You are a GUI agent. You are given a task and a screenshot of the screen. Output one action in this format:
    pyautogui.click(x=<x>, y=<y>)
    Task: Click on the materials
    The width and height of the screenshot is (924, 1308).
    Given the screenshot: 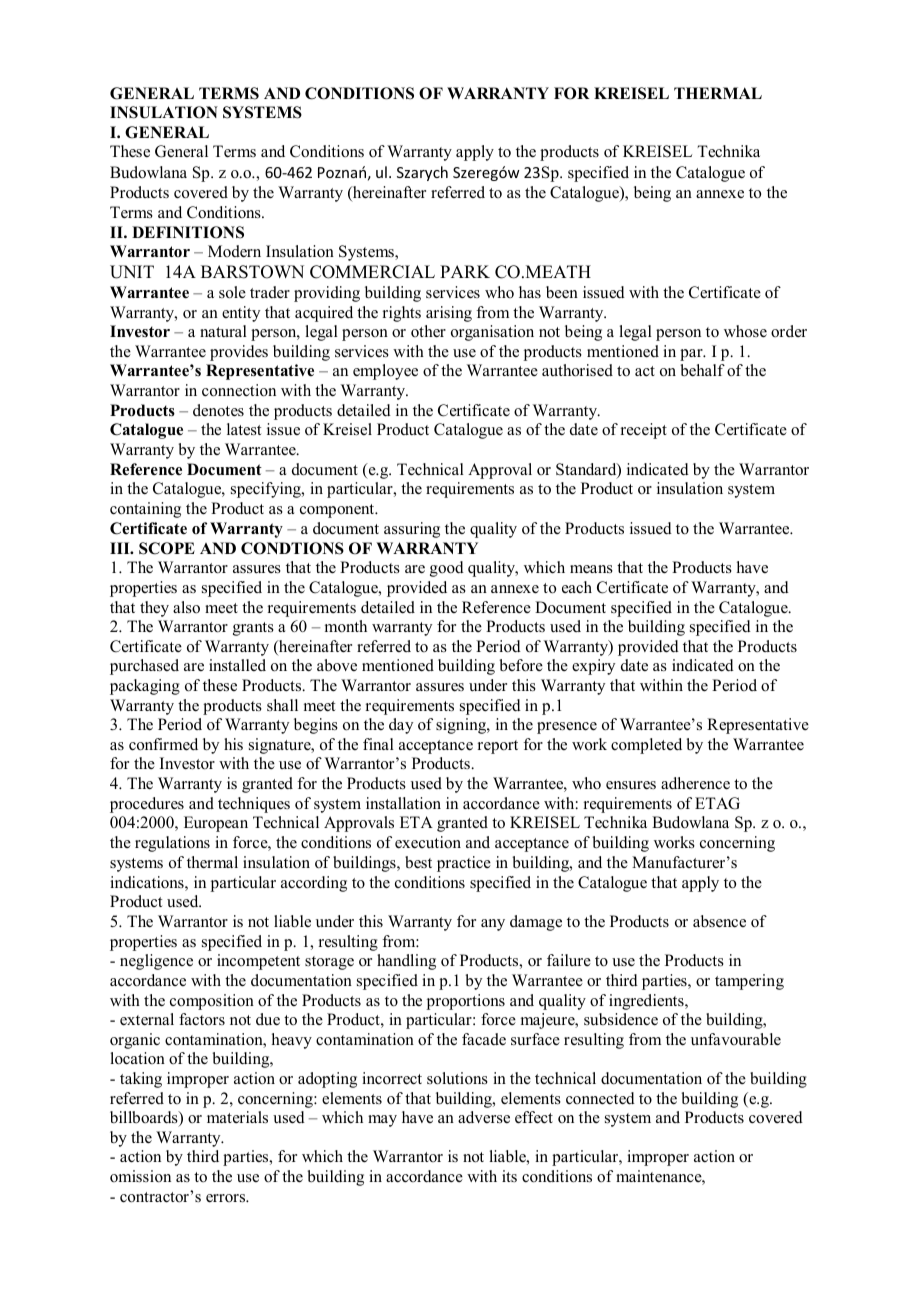 What is the action you would take?
    pyautogui.click(x=237, y=1117)
